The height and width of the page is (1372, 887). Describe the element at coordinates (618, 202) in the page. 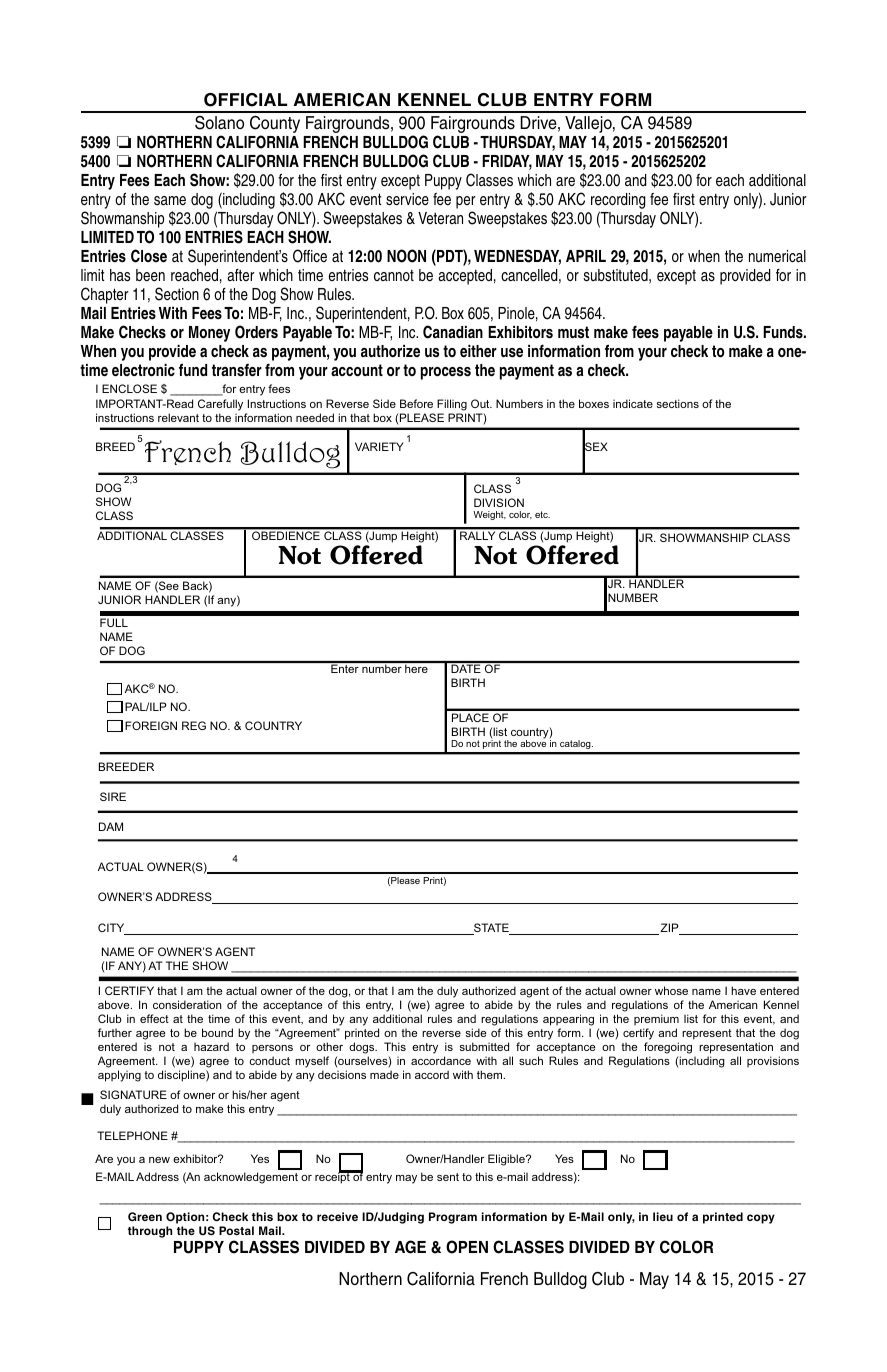

I see `recording` at that location.
